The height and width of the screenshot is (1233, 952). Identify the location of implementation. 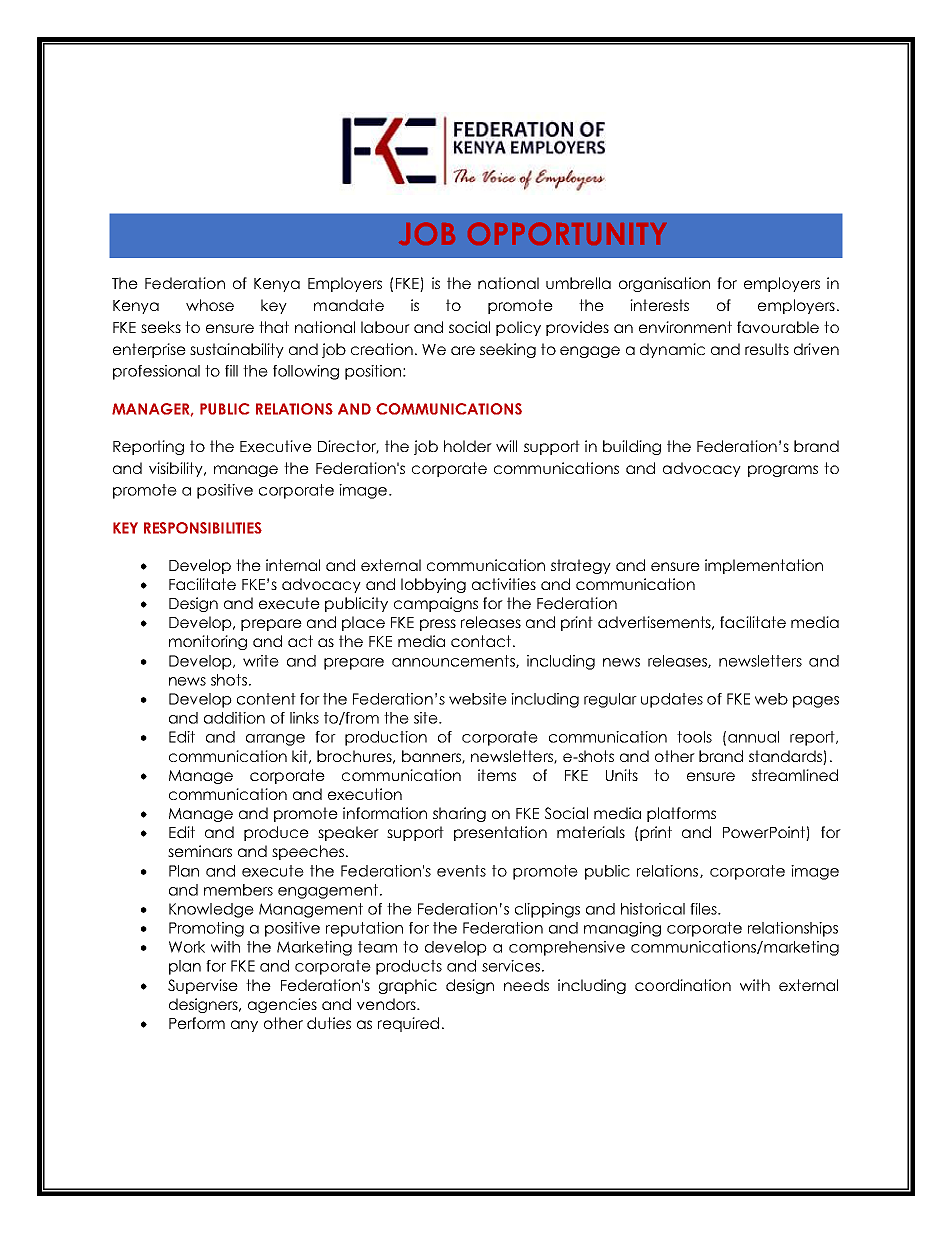
(764, 566).
